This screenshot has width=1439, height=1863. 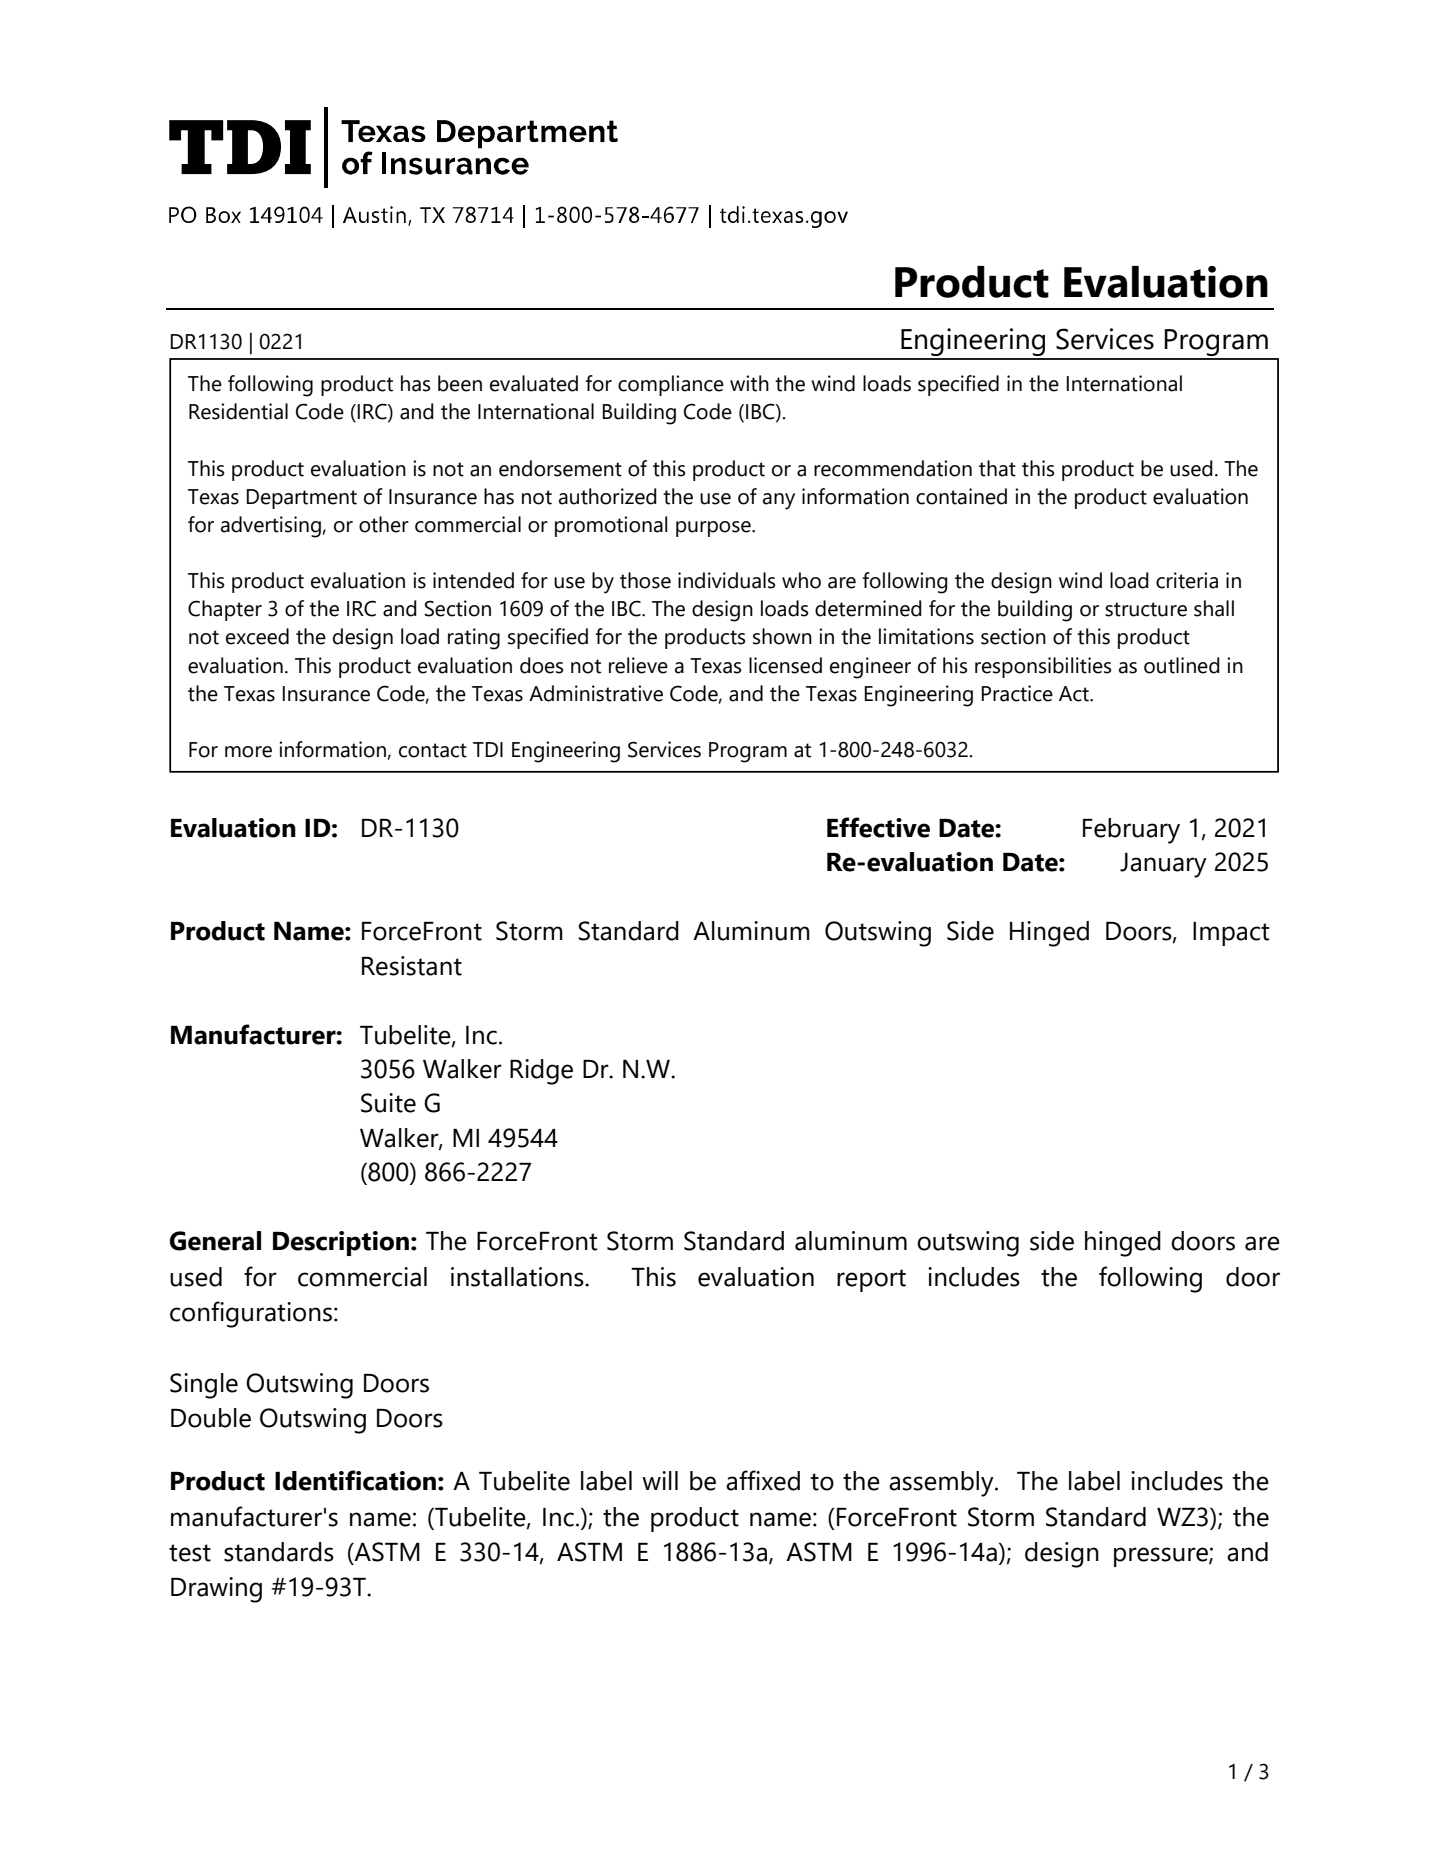 What do you see at coordinates (412, 966) in the screenshot?
I see `Resistant` at bounding box center [412, 966].
